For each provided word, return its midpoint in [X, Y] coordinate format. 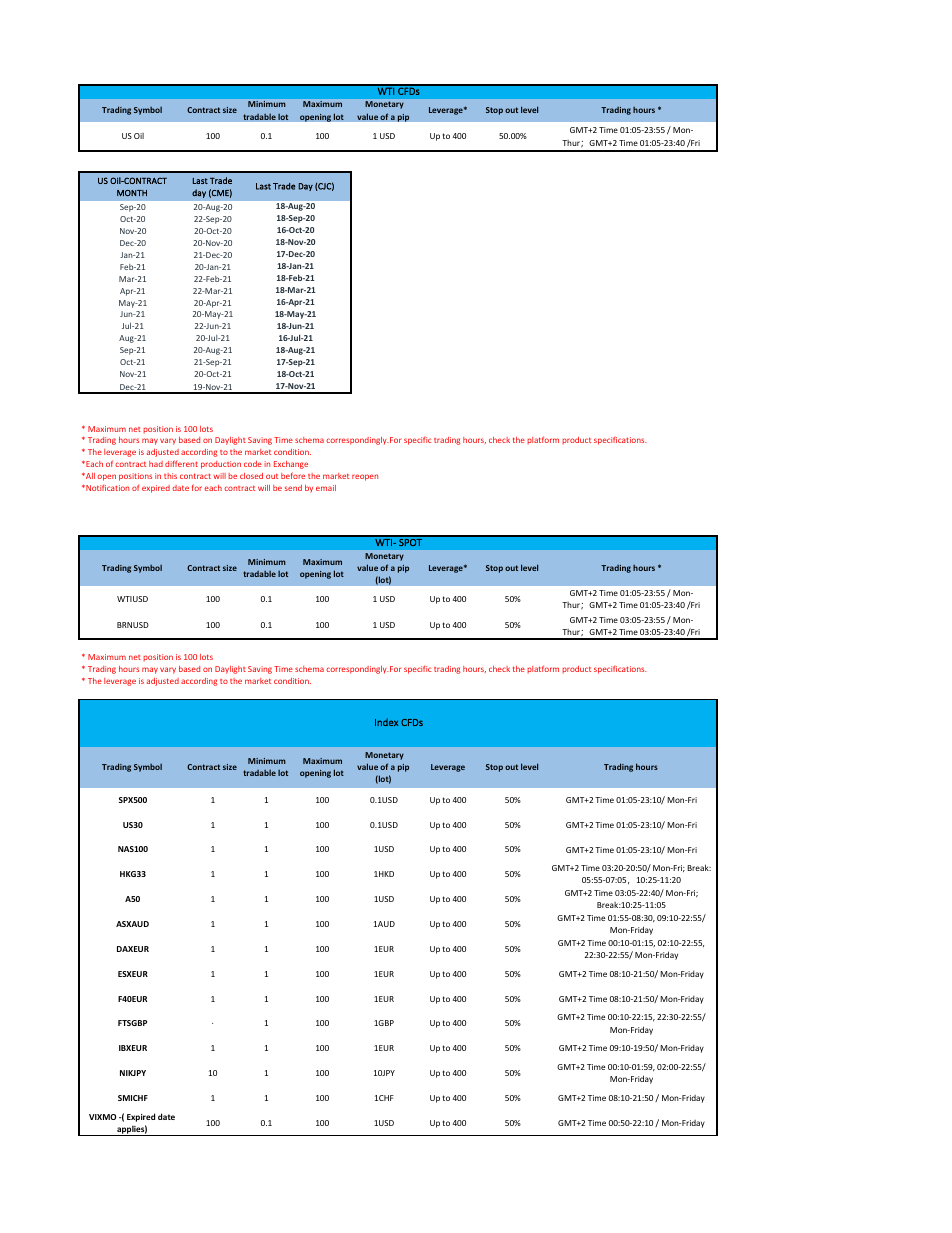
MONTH [132, 193]
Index [386, 722]
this [170, 476]
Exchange [291, 465]
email [326, 488]
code [253, 464]
